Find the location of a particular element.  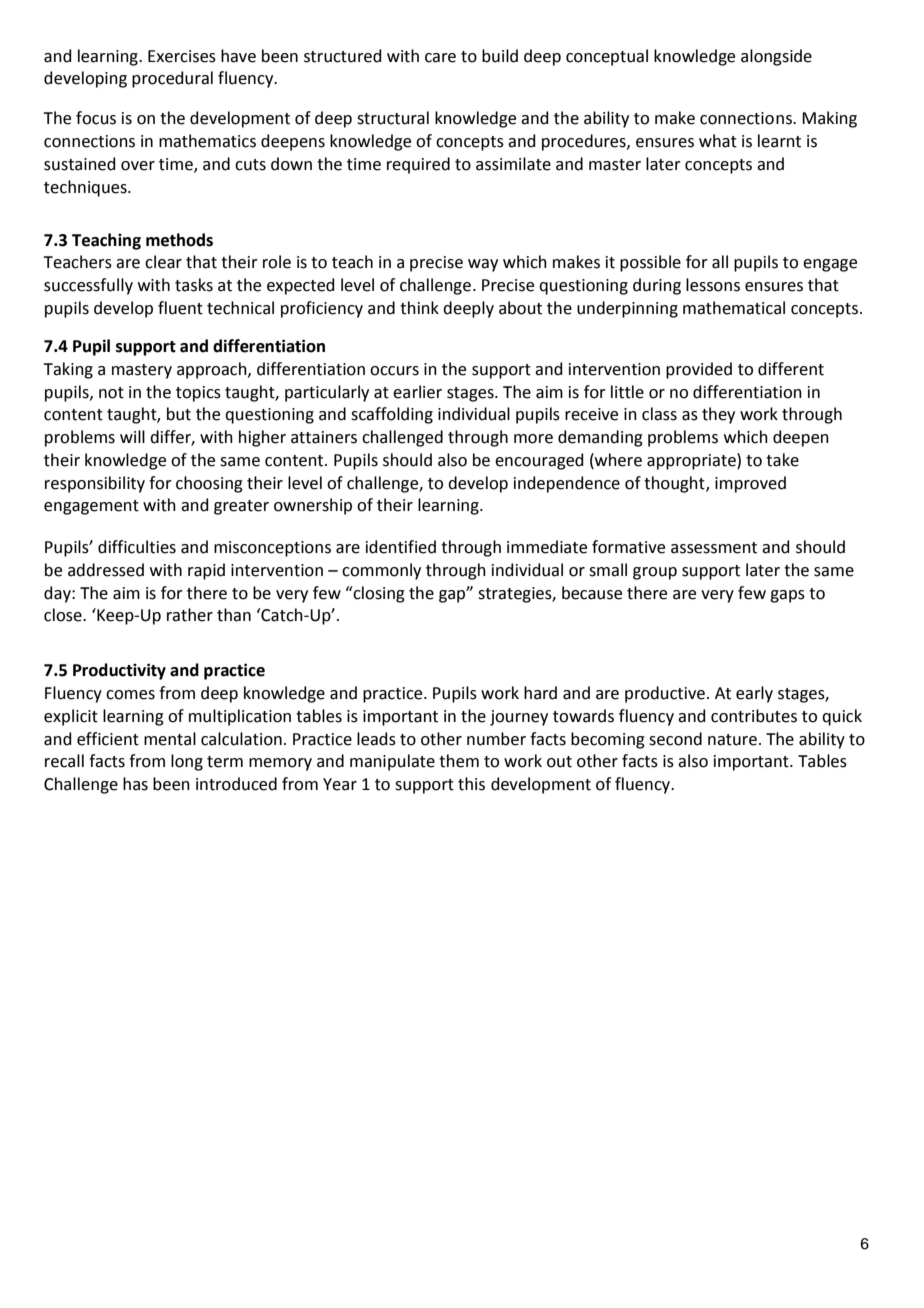

difficulties is located at coordinates (137, 547).
